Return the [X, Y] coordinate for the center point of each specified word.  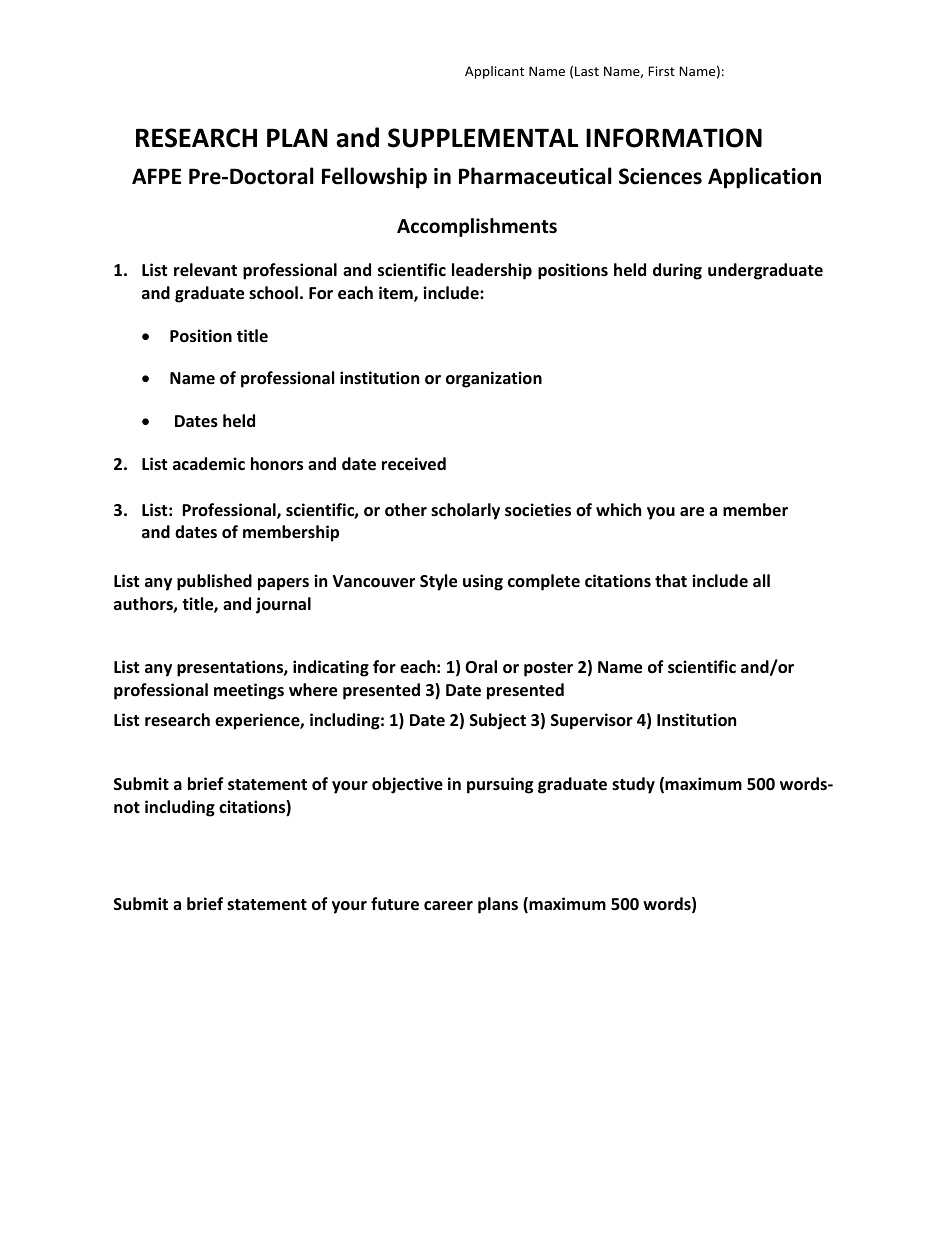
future [395, 904]
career [448, 906]
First [662, 71]
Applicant [494, 72]
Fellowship [374, 178]
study [633, 785]
